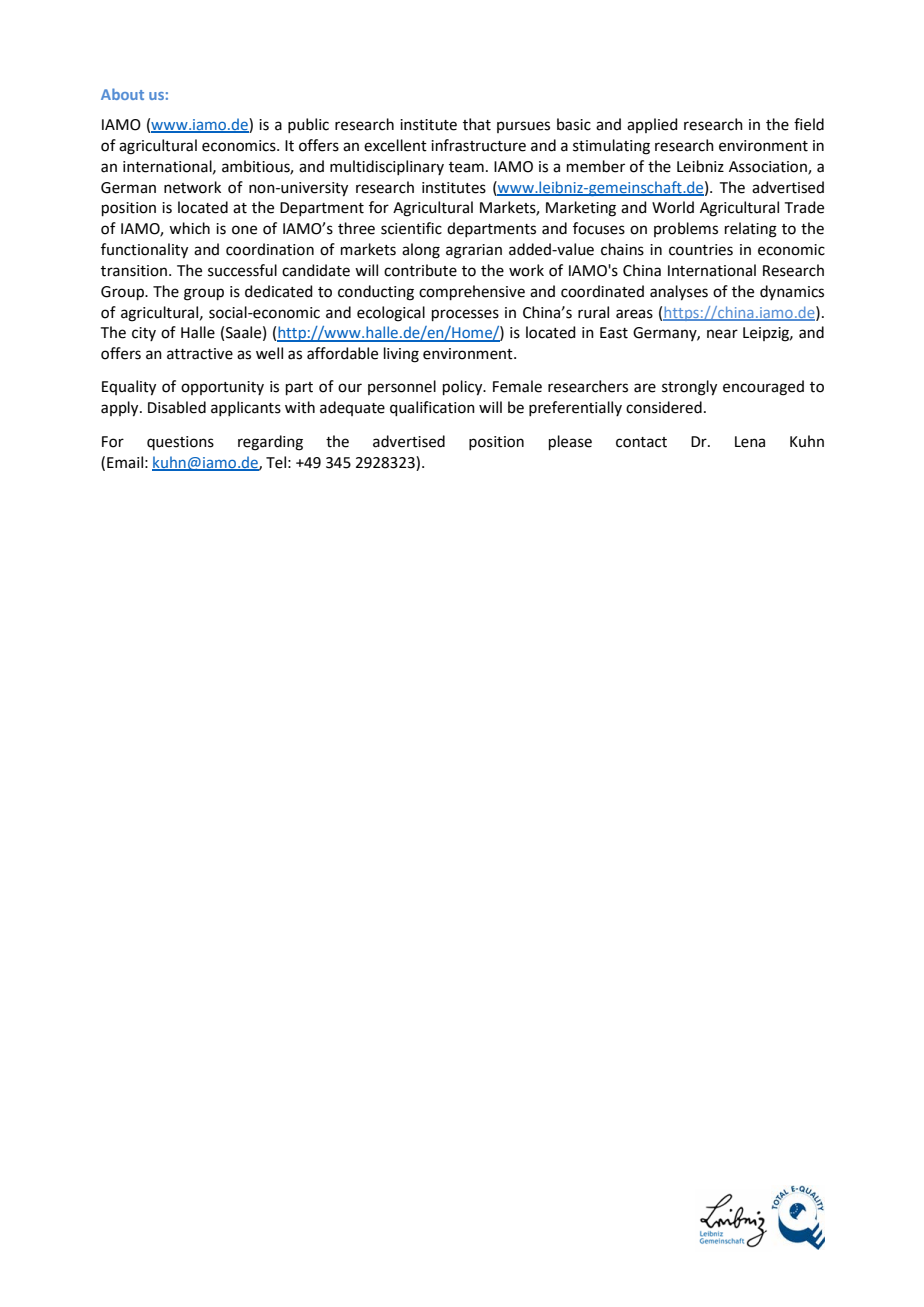  I want to click on About, so click(122, 94).
